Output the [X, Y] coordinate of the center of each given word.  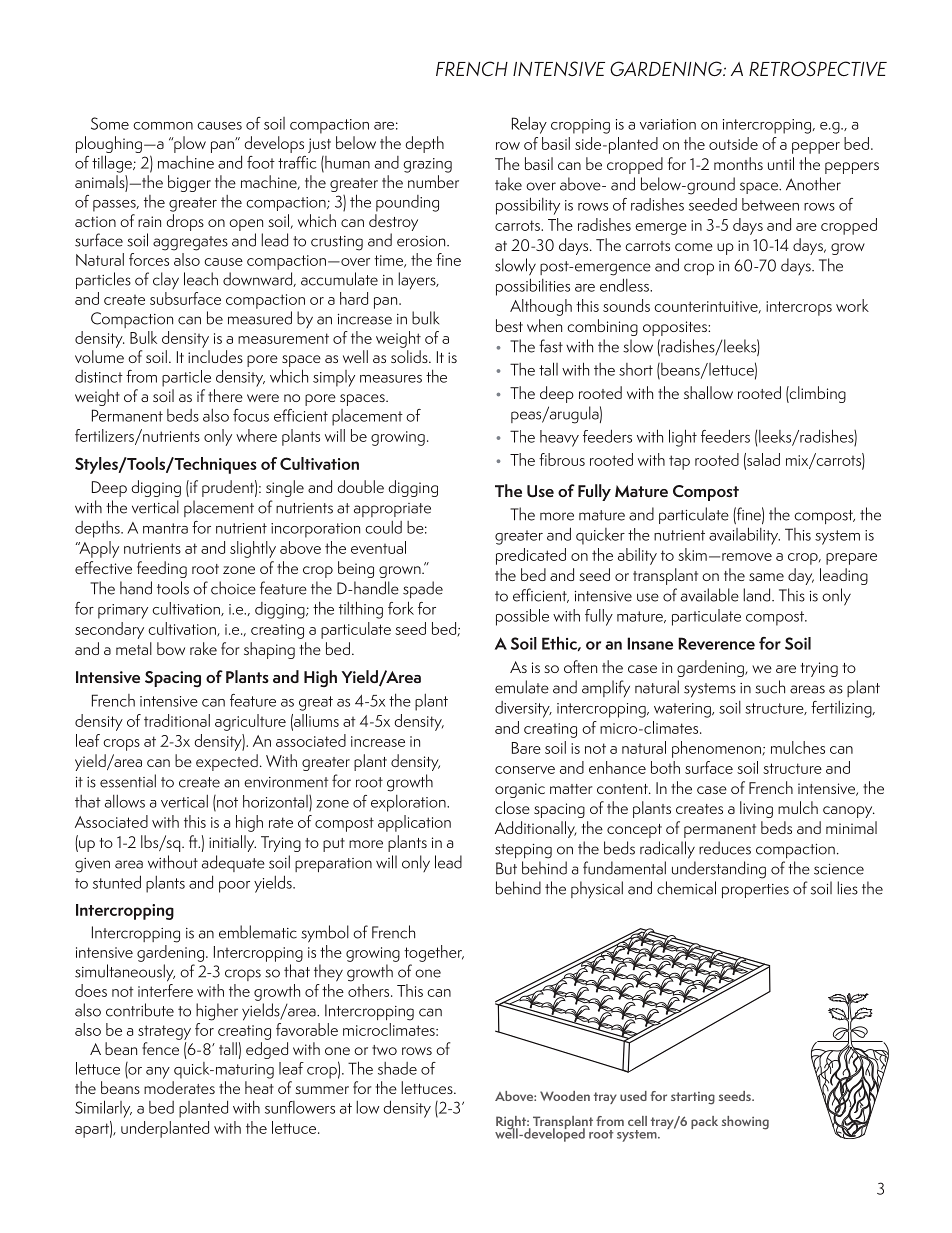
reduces [725, 848]
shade [397, 1068]
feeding [162, 569]
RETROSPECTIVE [818, 69]
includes [215, 356]
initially [232, 843]
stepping [523, 851]
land [758, 595]
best [509, 325]
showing [745, 1123]
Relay [529, 125]
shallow [708, 392]
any [158, 1073]
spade [423, 589]
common [163, 126]
